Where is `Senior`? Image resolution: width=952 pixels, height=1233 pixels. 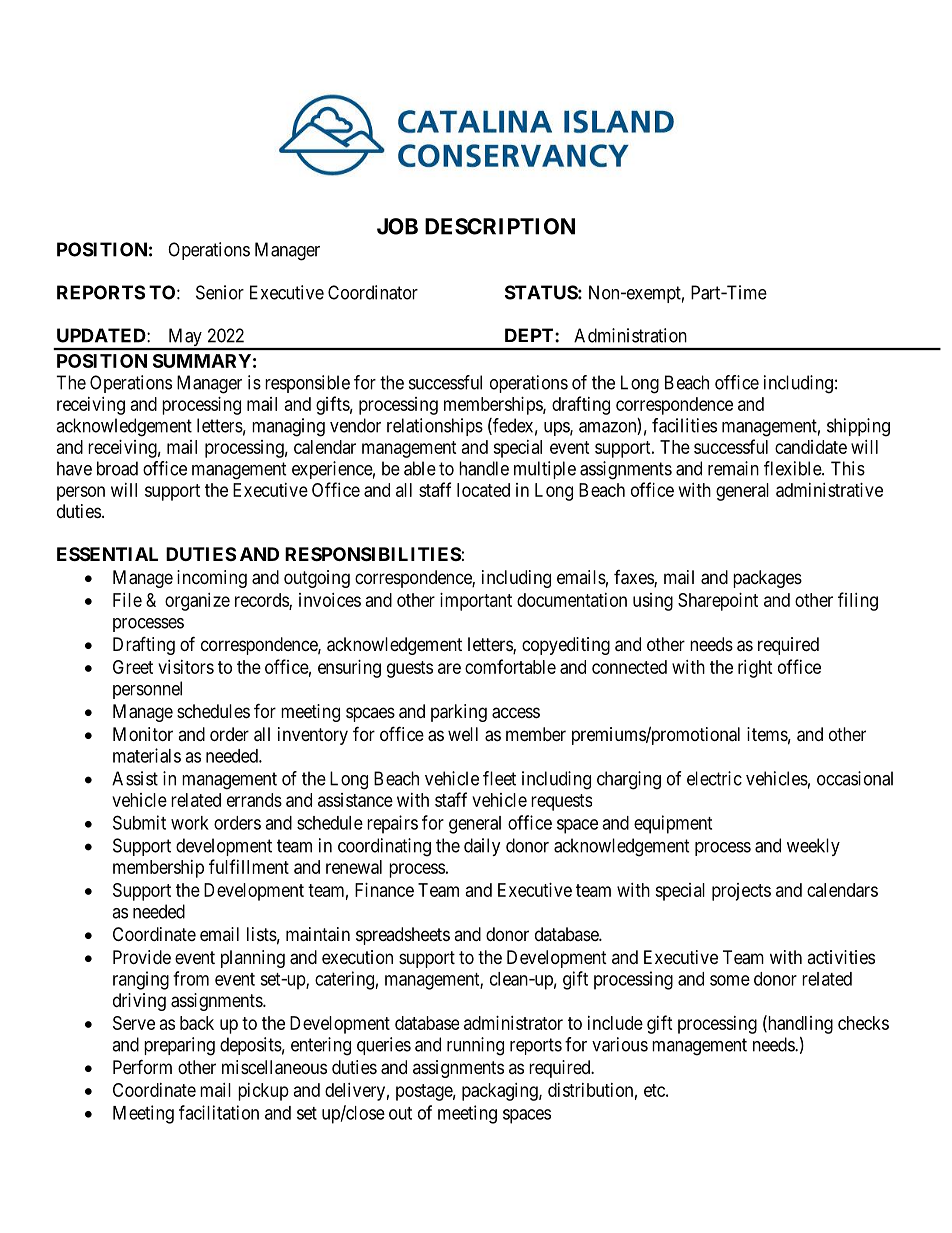 Senior is located at coordinates (220, 292).
